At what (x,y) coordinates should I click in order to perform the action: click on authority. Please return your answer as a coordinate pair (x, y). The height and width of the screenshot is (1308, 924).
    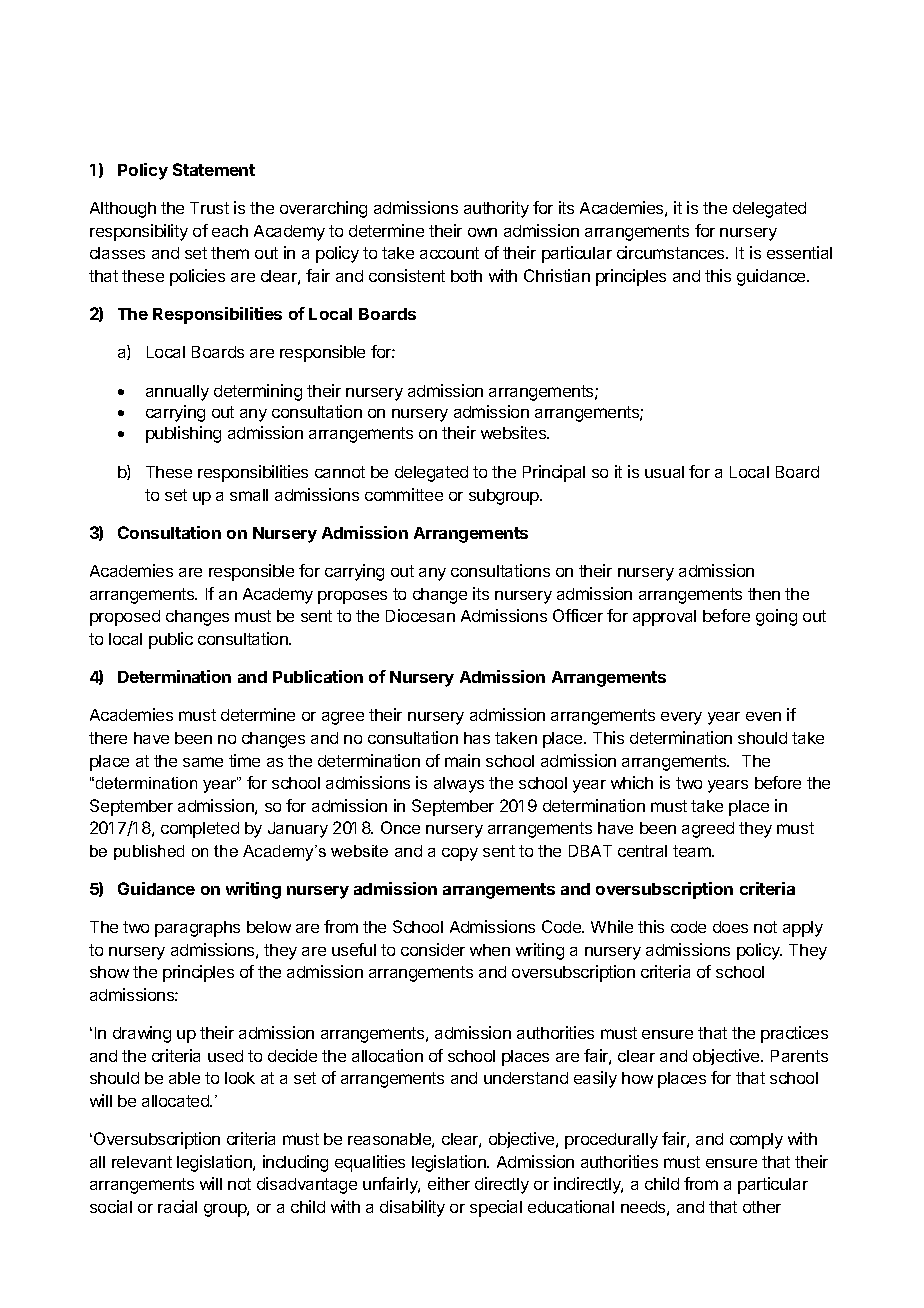
    Looking at the image, I should click on (496, 209).
